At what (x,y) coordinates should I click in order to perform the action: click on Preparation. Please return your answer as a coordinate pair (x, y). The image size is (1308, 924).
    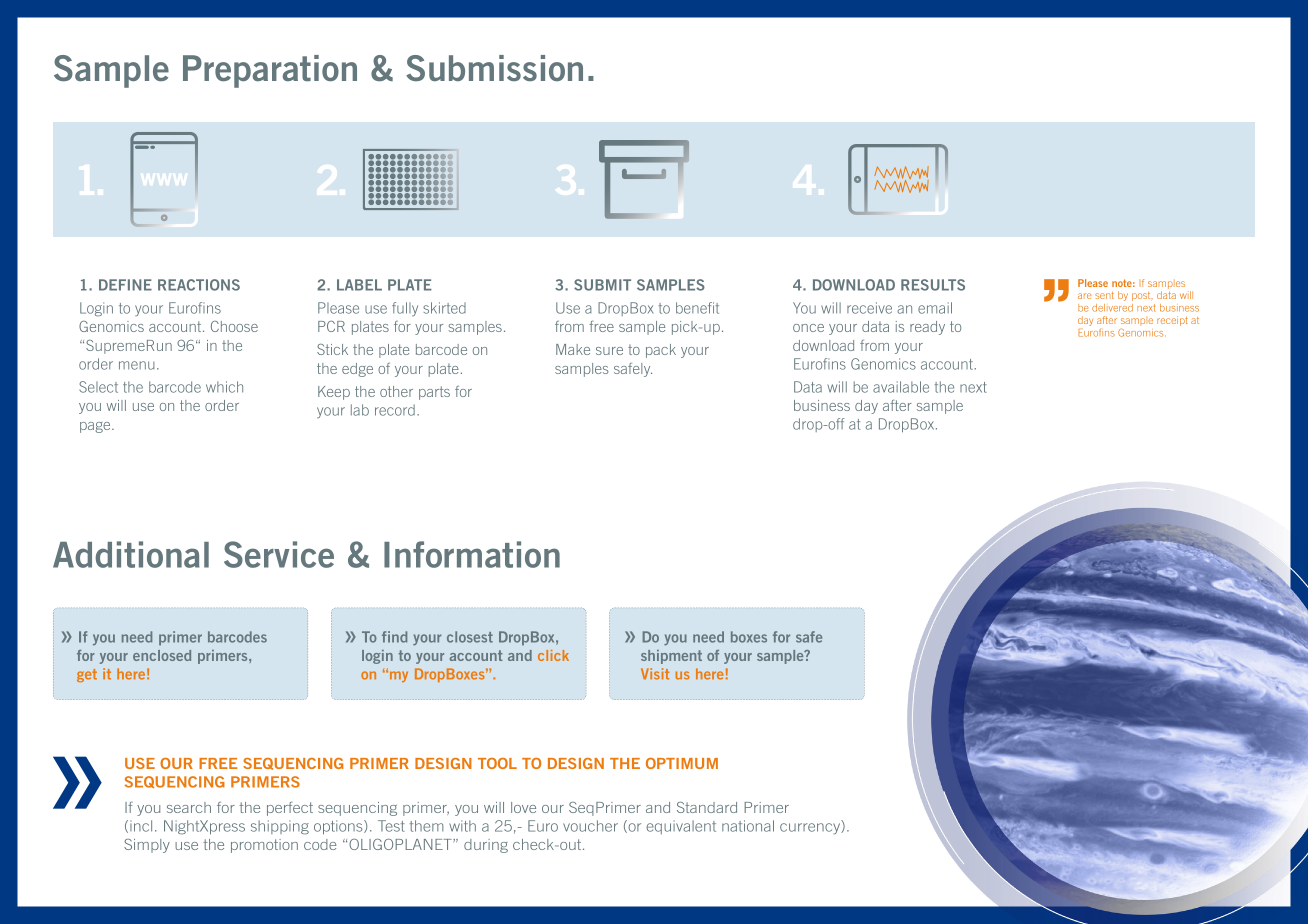
    Looking at the image, I should click on (270, 71).
